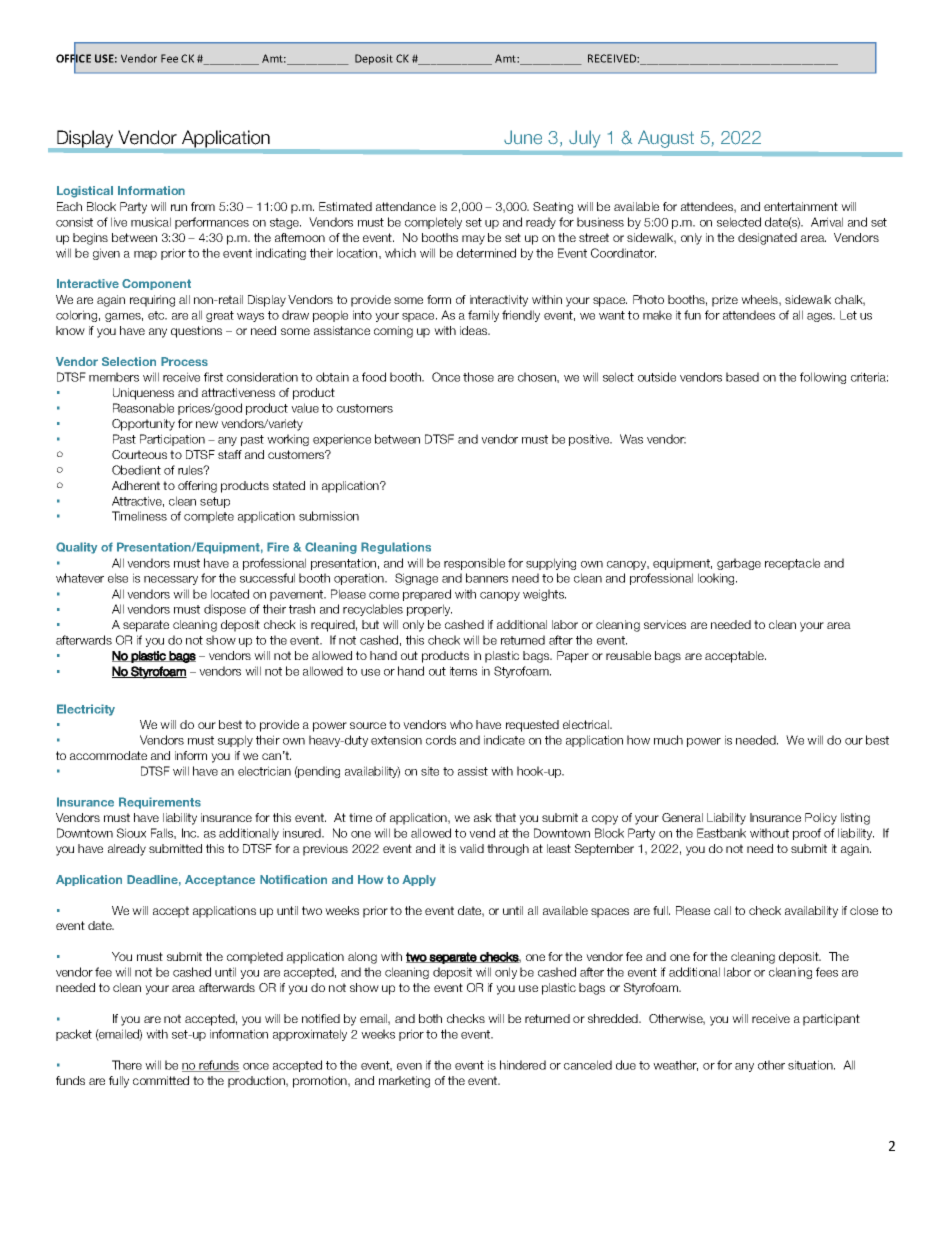  I want to click on June, so click(523, 137).
